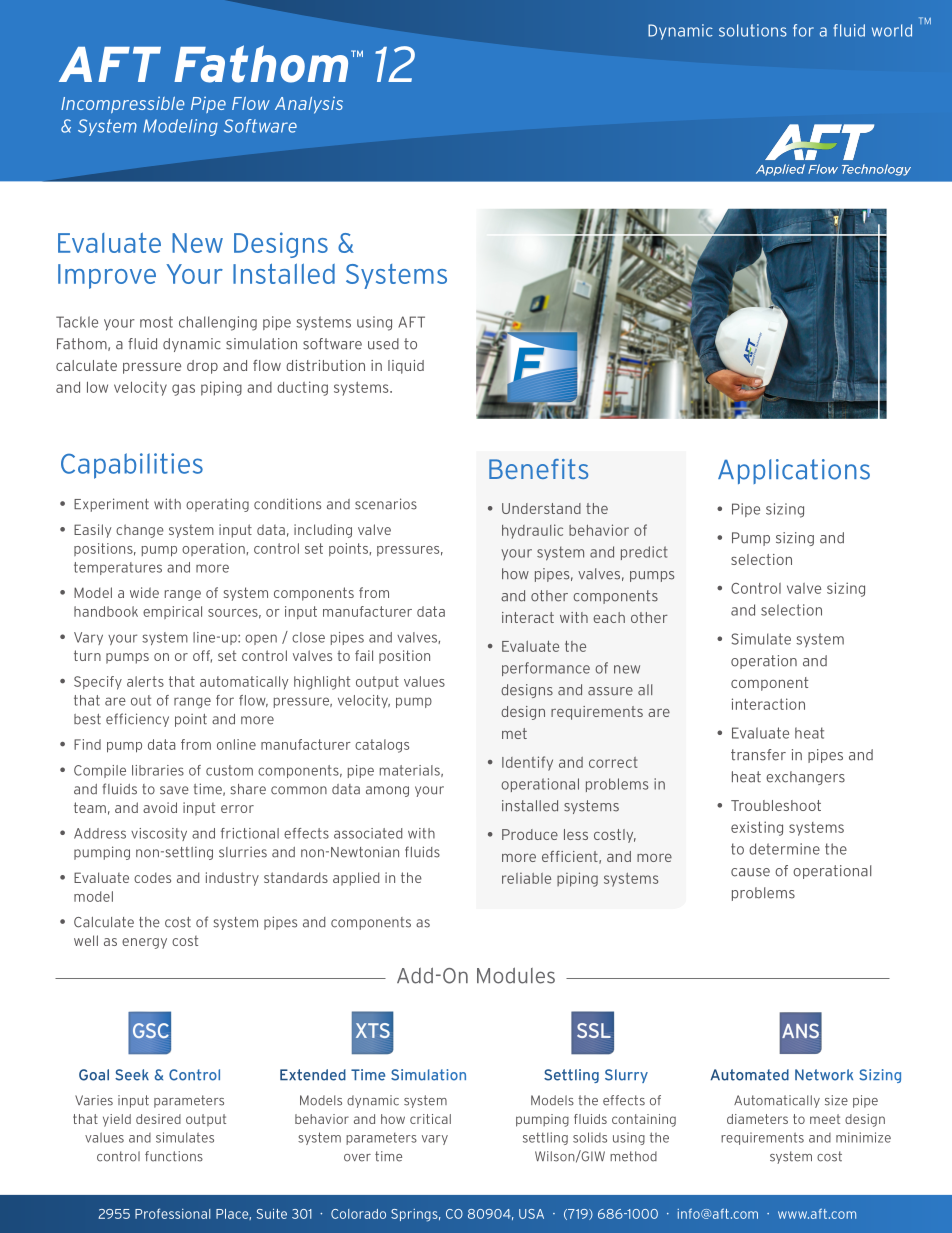 The height and width of the document is (1233, 952). Describe the element at coordinates (516, 975) in the document. I see `Modules` at that location.
